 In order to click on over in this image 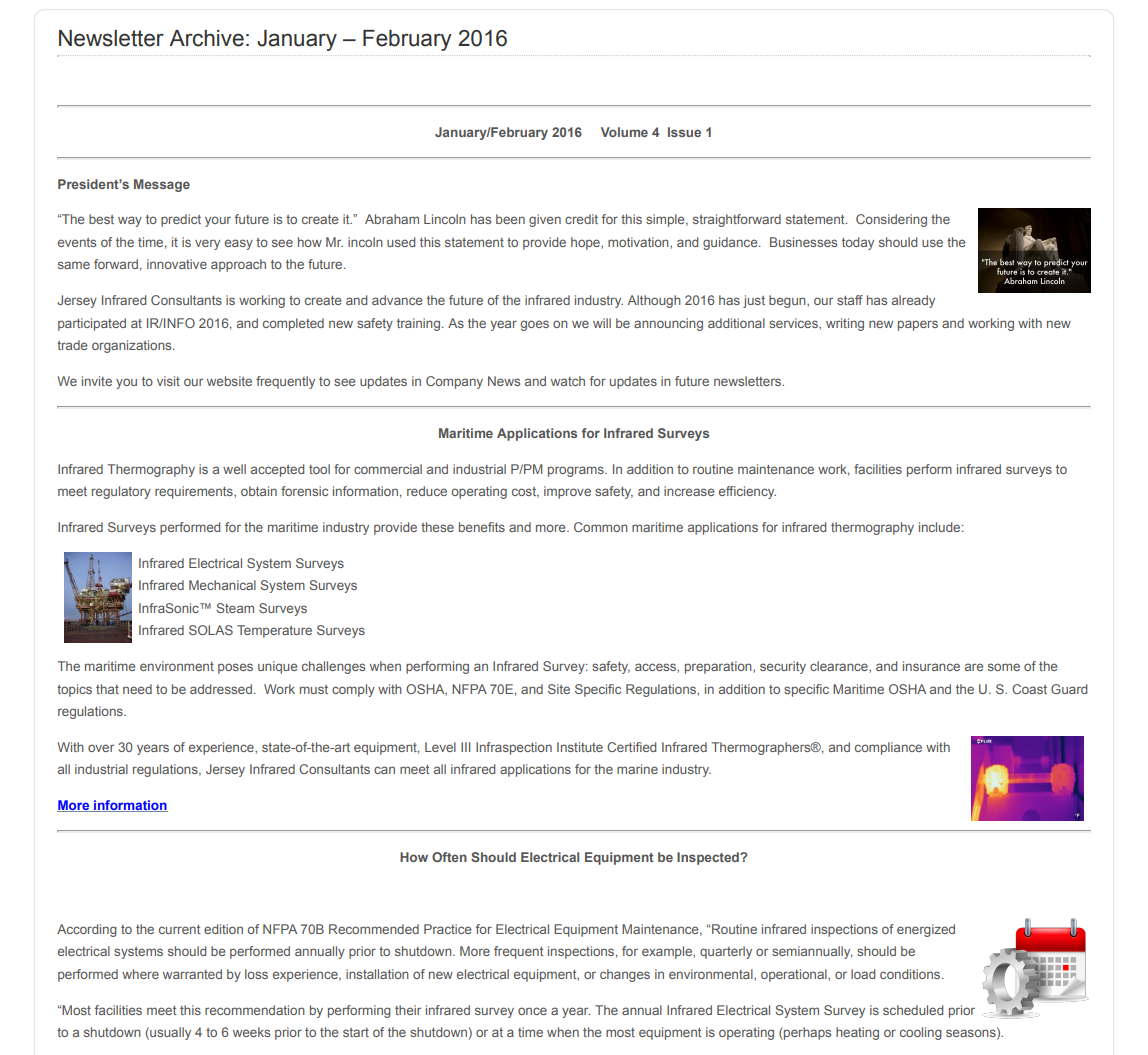, I will do `click(101, 748)`.
